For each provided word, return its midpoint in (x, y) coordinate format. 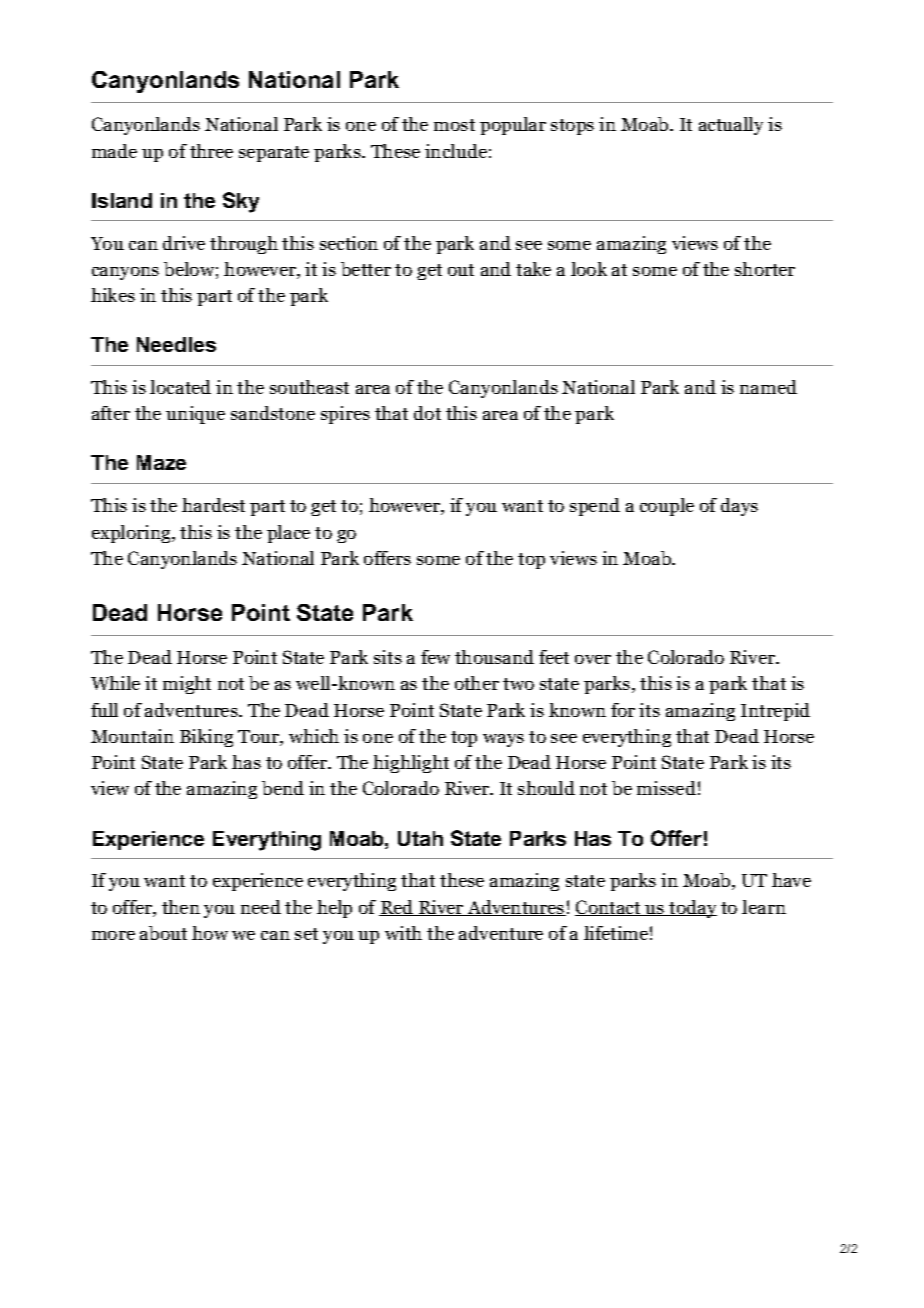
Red (397, 908)
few (435, 657)
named (768, 387)
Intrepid (775, 712)
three (211, 151)
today (692, 909)
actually (731, 126)
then (181, 907)
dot (427, 413)
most (454, 125)
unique (195, 415)
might (187, 685)
